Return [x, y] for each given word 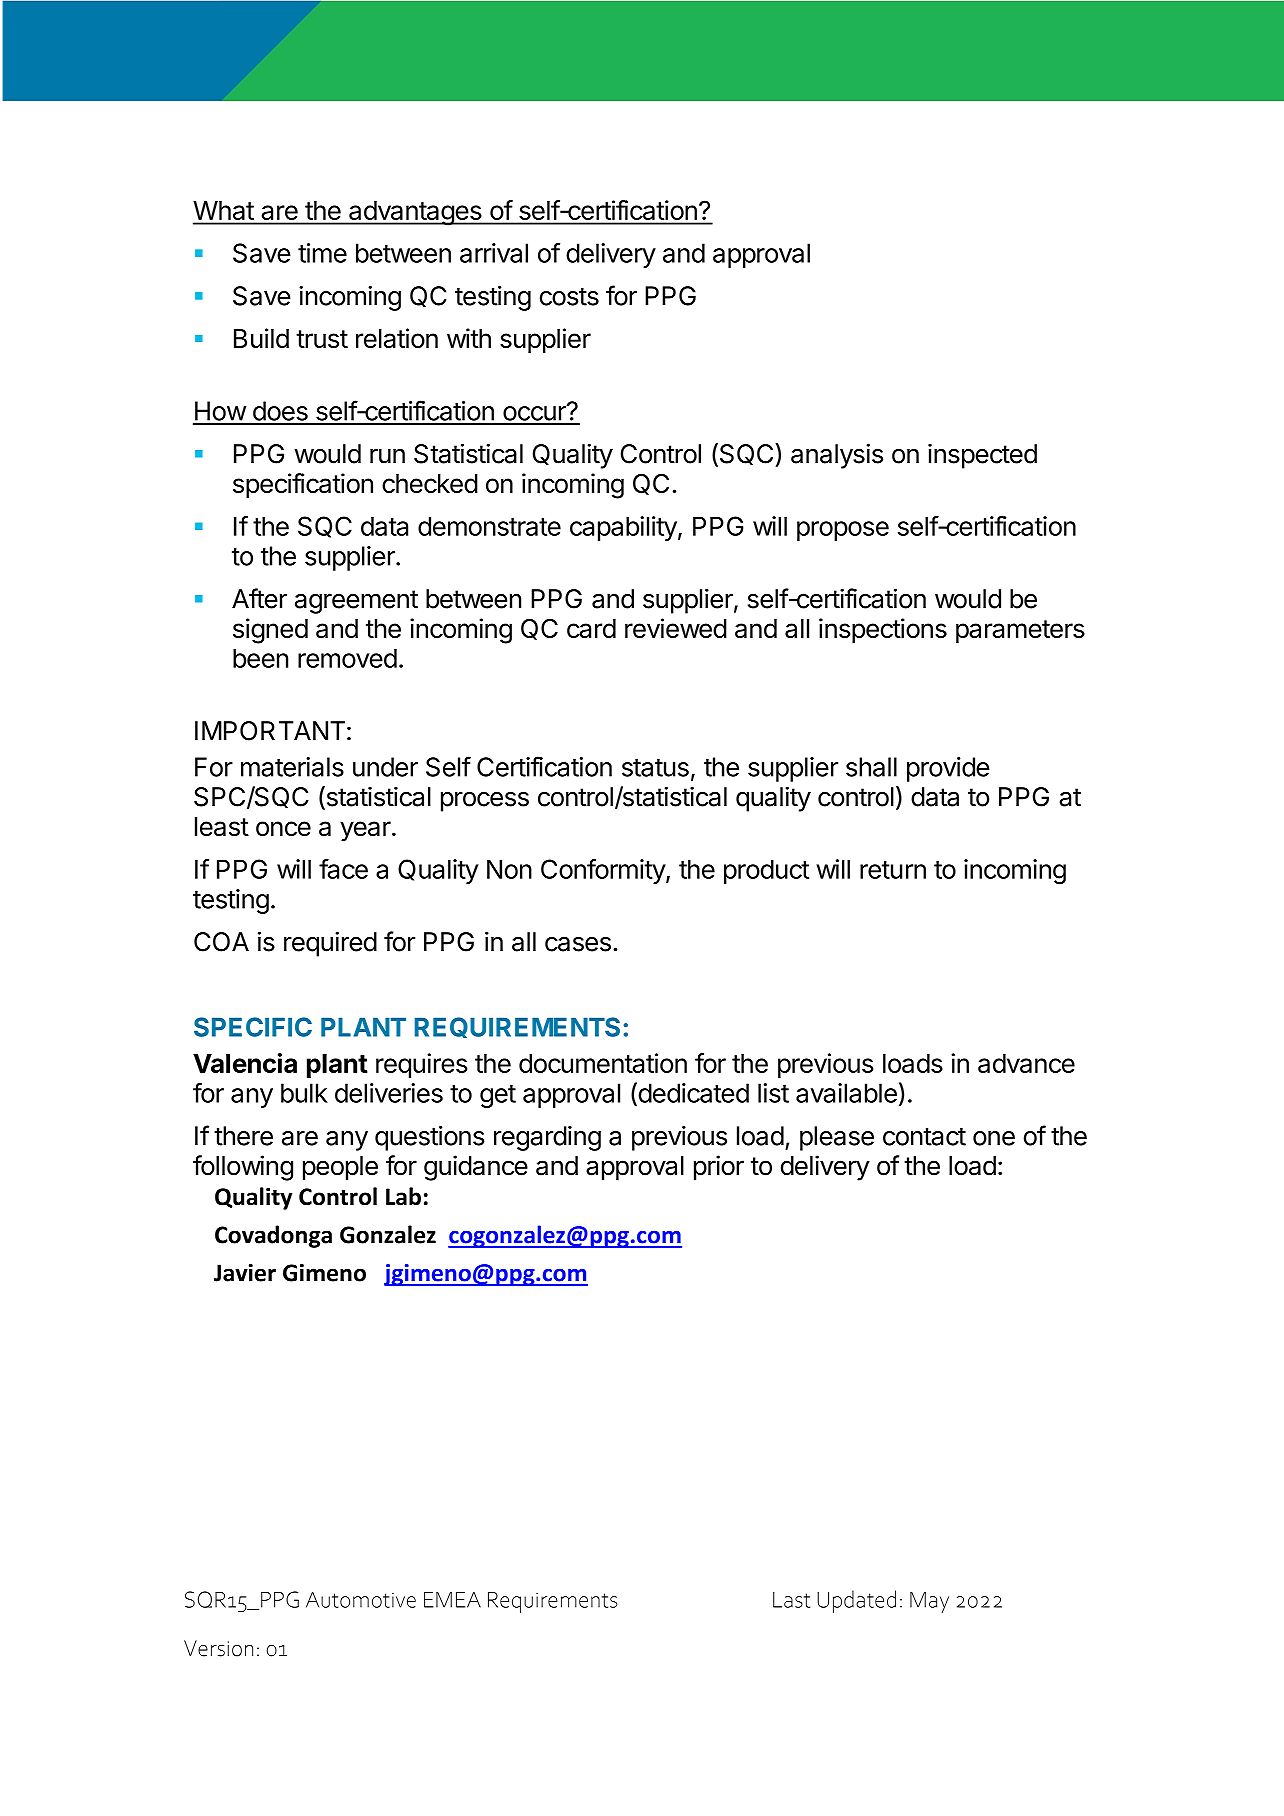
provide [948, 769]
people [340, 1168]
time [322, 253]
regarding [547, 1138]
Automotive [361, 1600]
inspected [982, 456]
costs [569, 296]
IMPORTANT [270, 731]
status [655, 768]
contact [924, 1136]
